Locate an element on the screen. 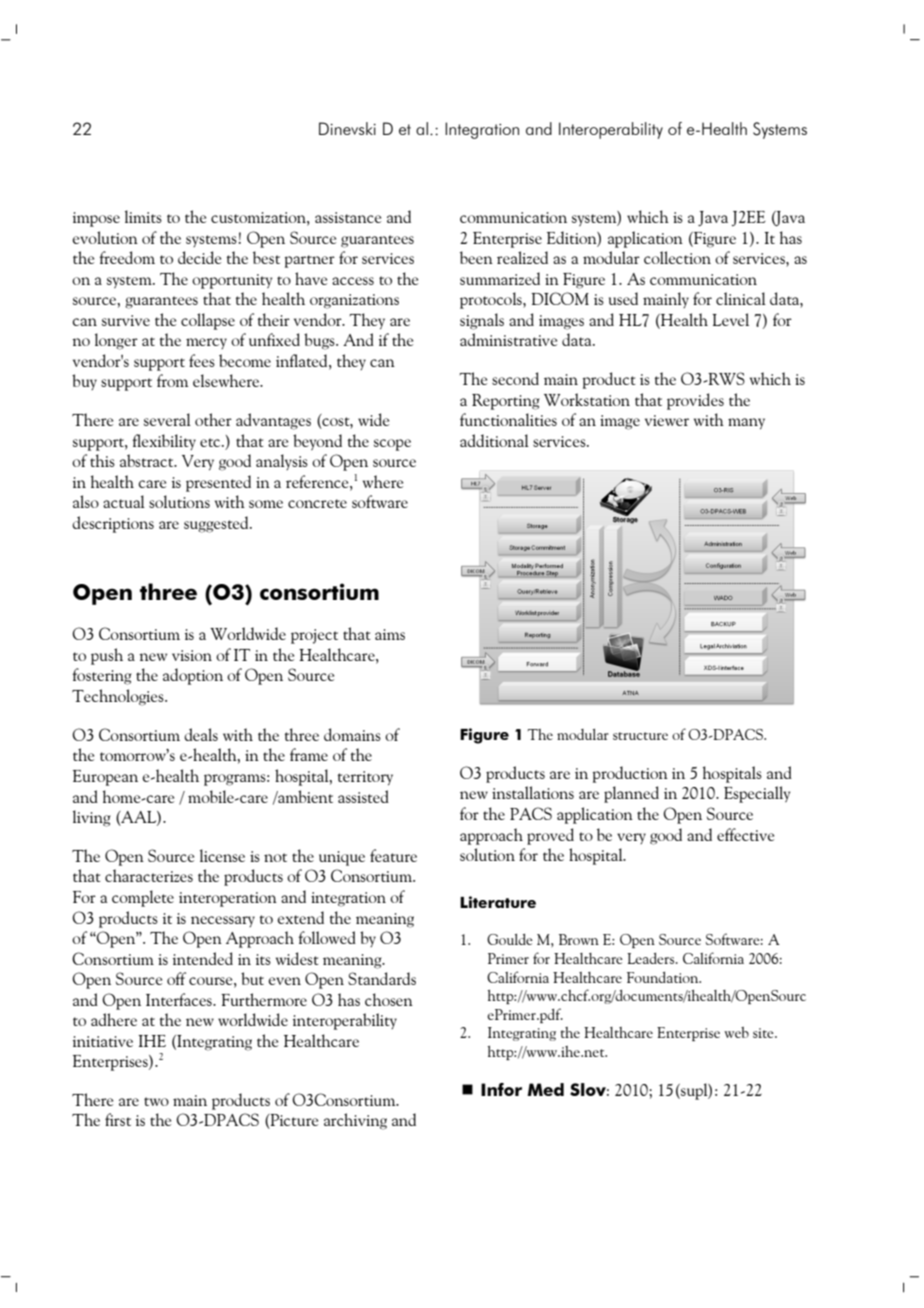 Image resolution: width=924 pixels, height=1308 pixels. viewer is located at coordinates (667, 420).
